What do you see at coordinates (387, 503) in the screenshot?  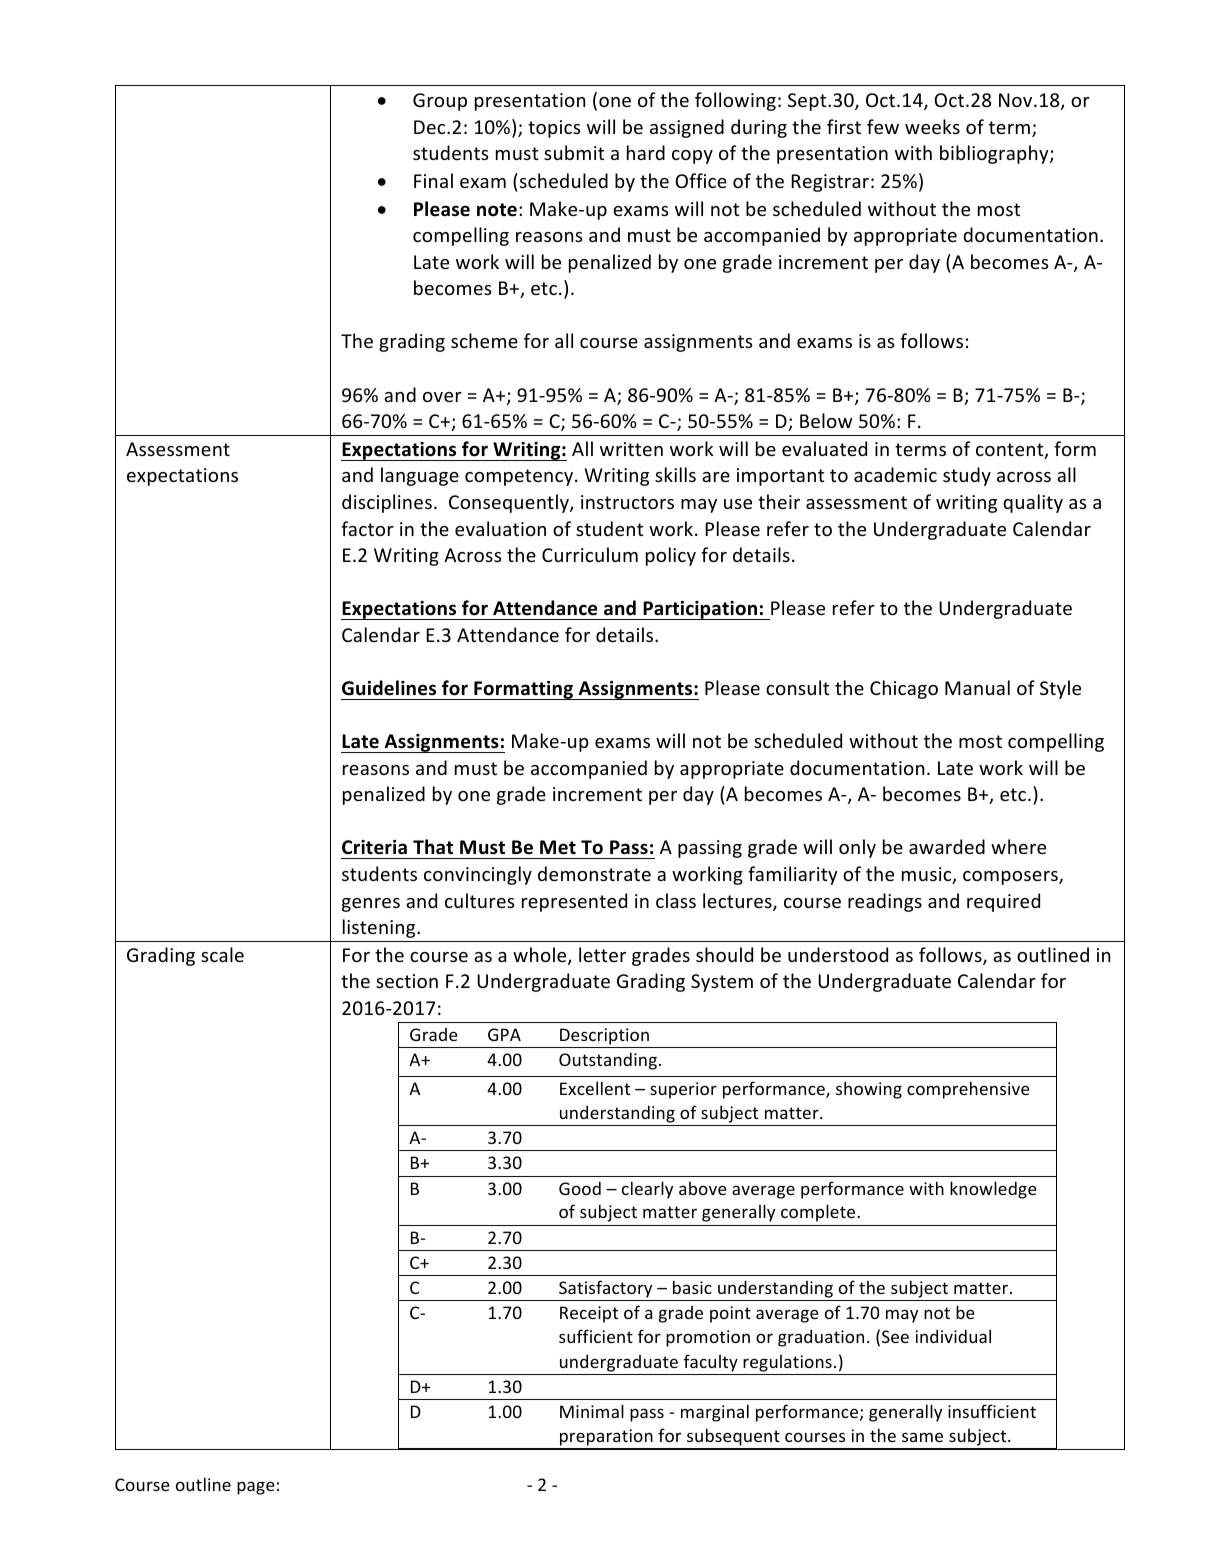 I see `disciplines` at bounding box center [387, 503].
